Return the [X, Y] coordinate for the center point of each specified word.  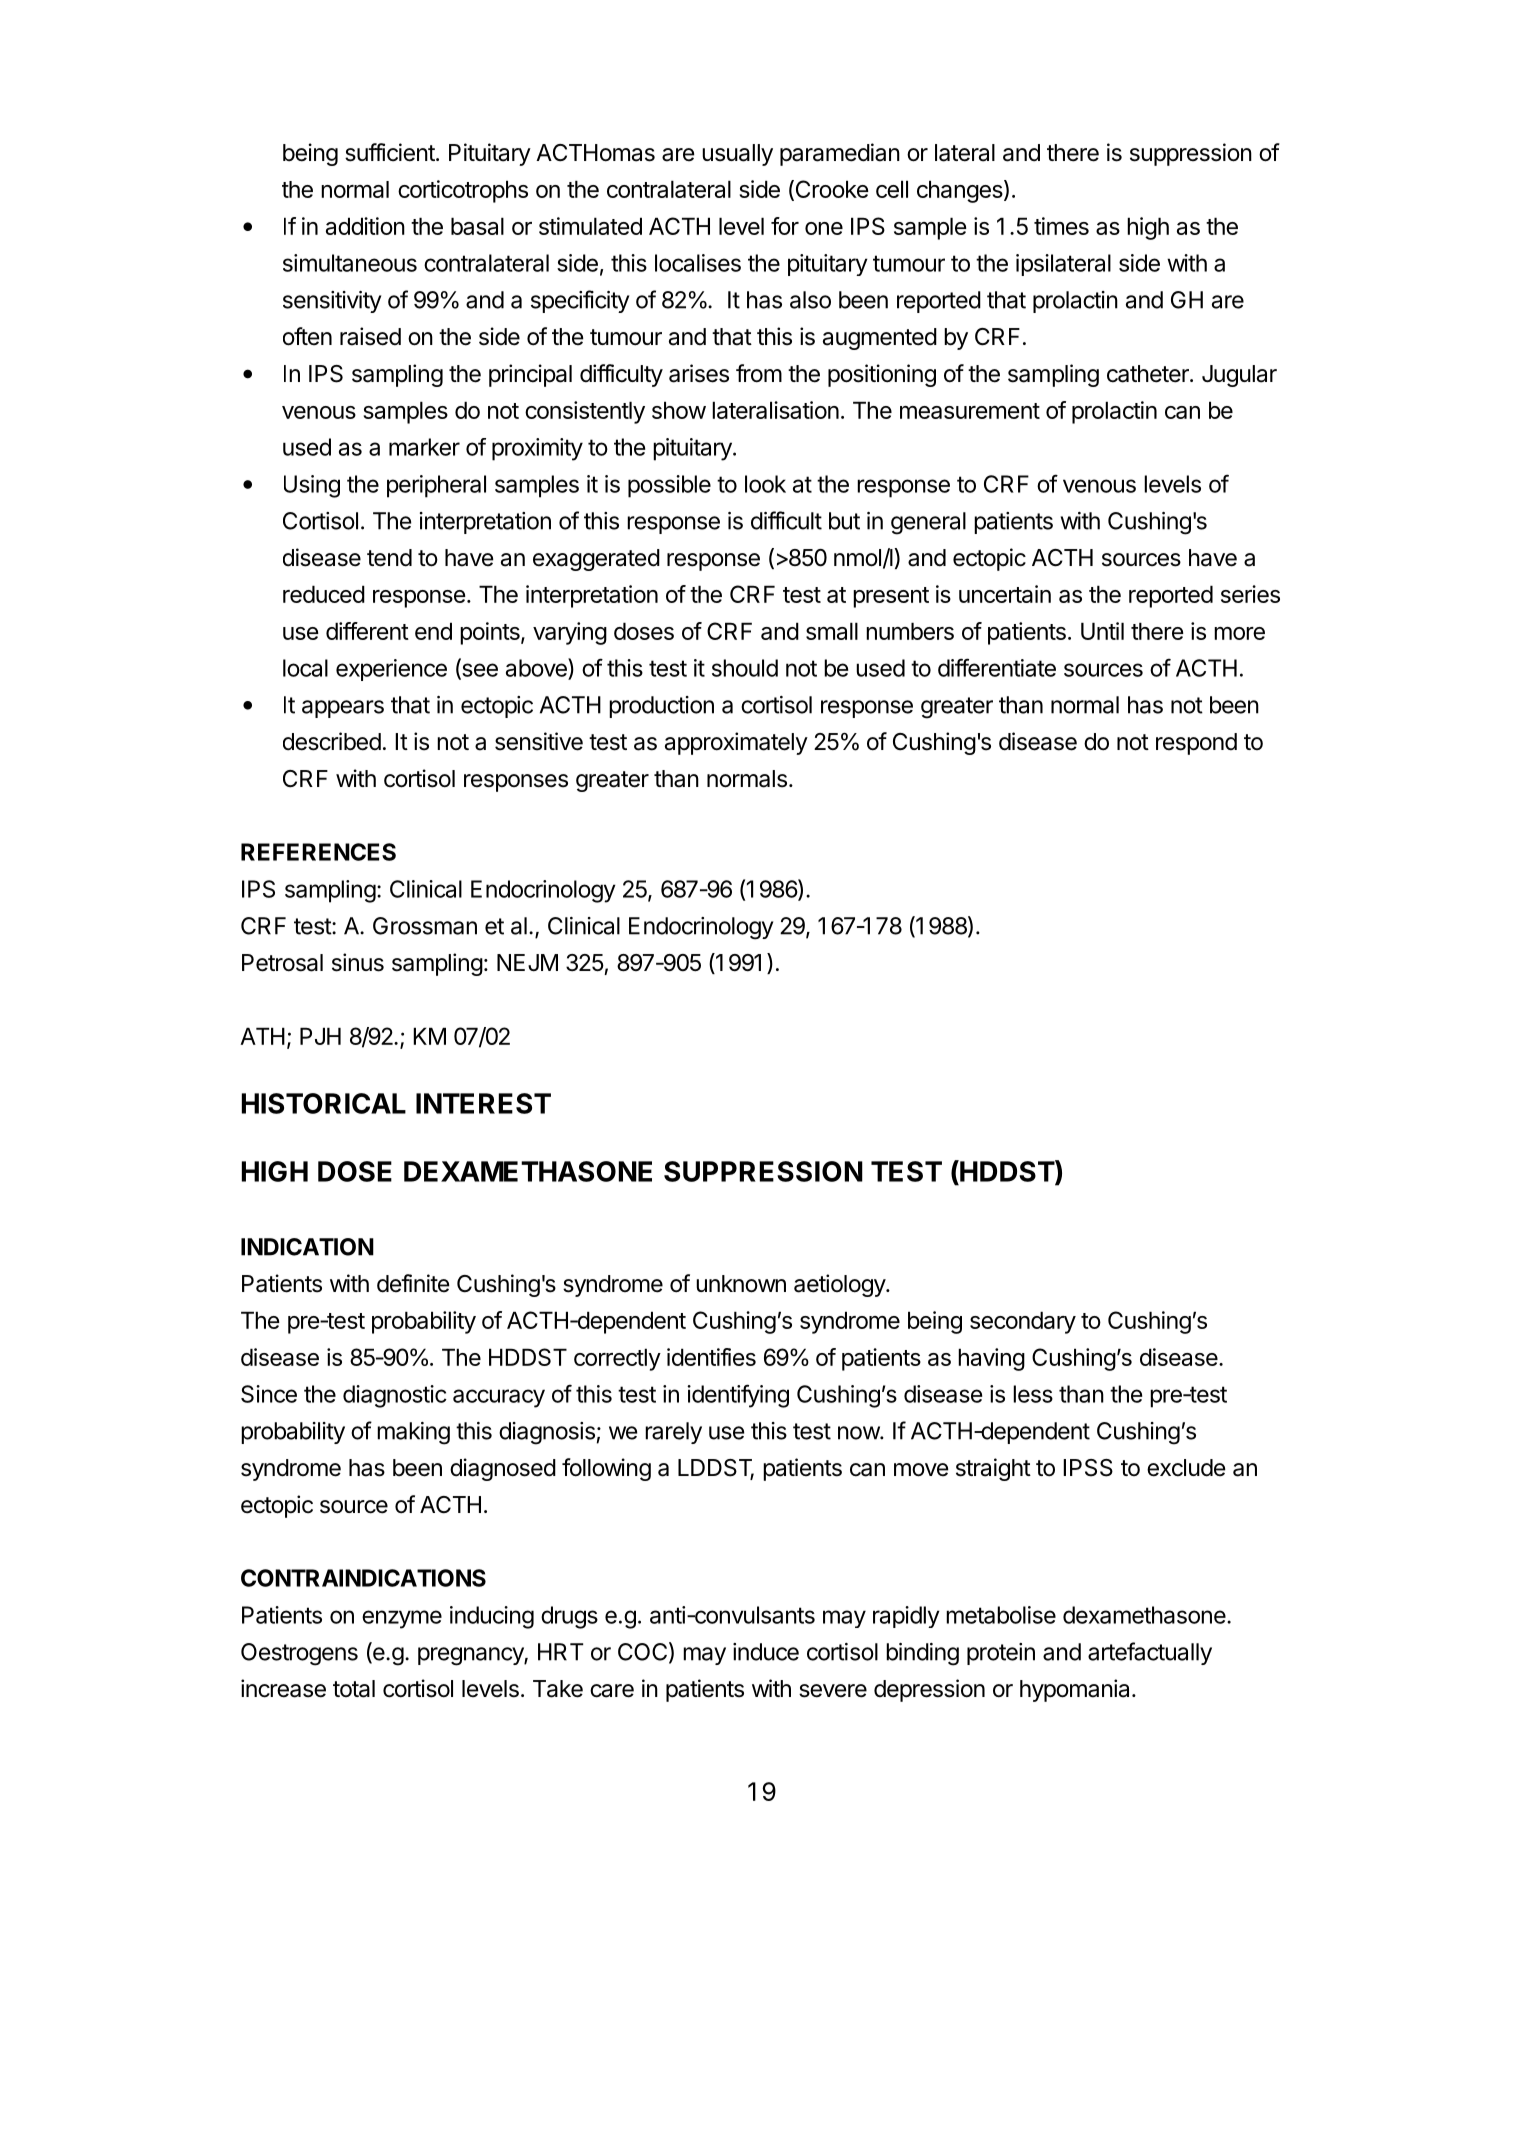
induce [766, 1652]
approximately [736, 743]
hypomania [1076, 1690]
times [1061, 226]
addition [365, 226]
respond [1196, 744]
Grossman [425, 926]
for [785, 226]
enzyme [402, 1619]
